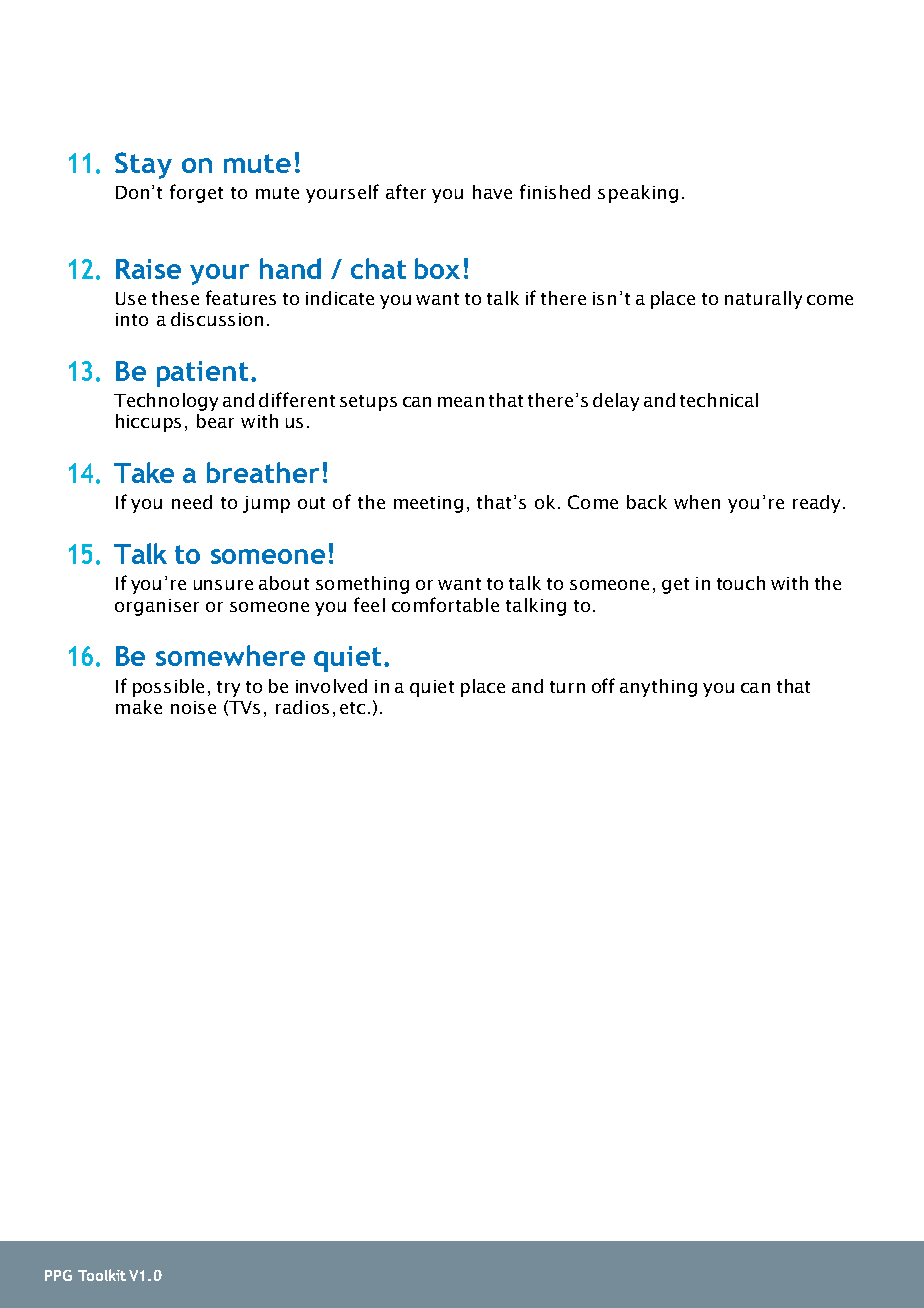 The height and width of the page is (1308, 924). I want to click on anything, so click(658, 688).
